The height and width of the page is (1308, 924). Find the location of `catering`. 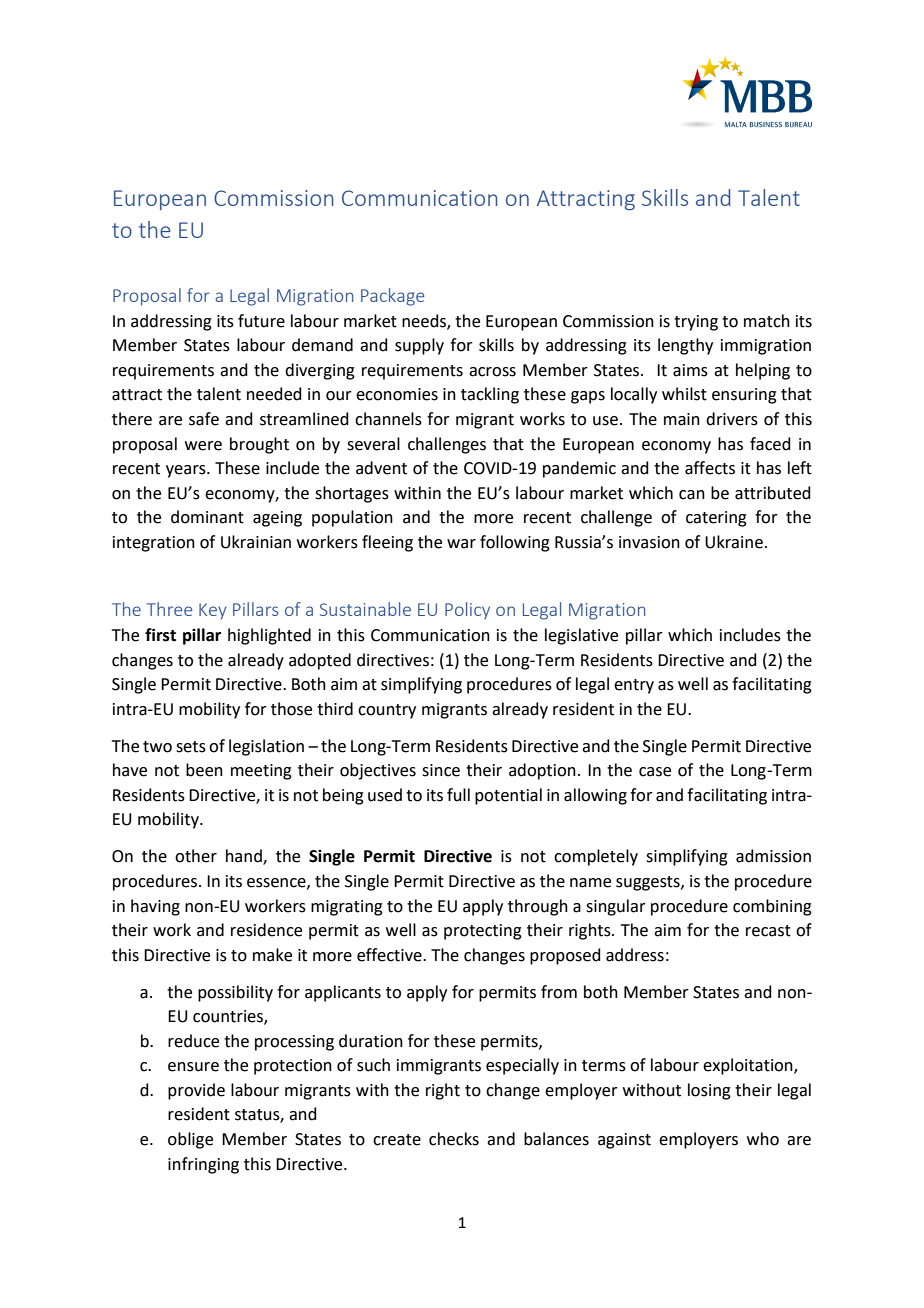

catering is located at coordinates (716, 519).
